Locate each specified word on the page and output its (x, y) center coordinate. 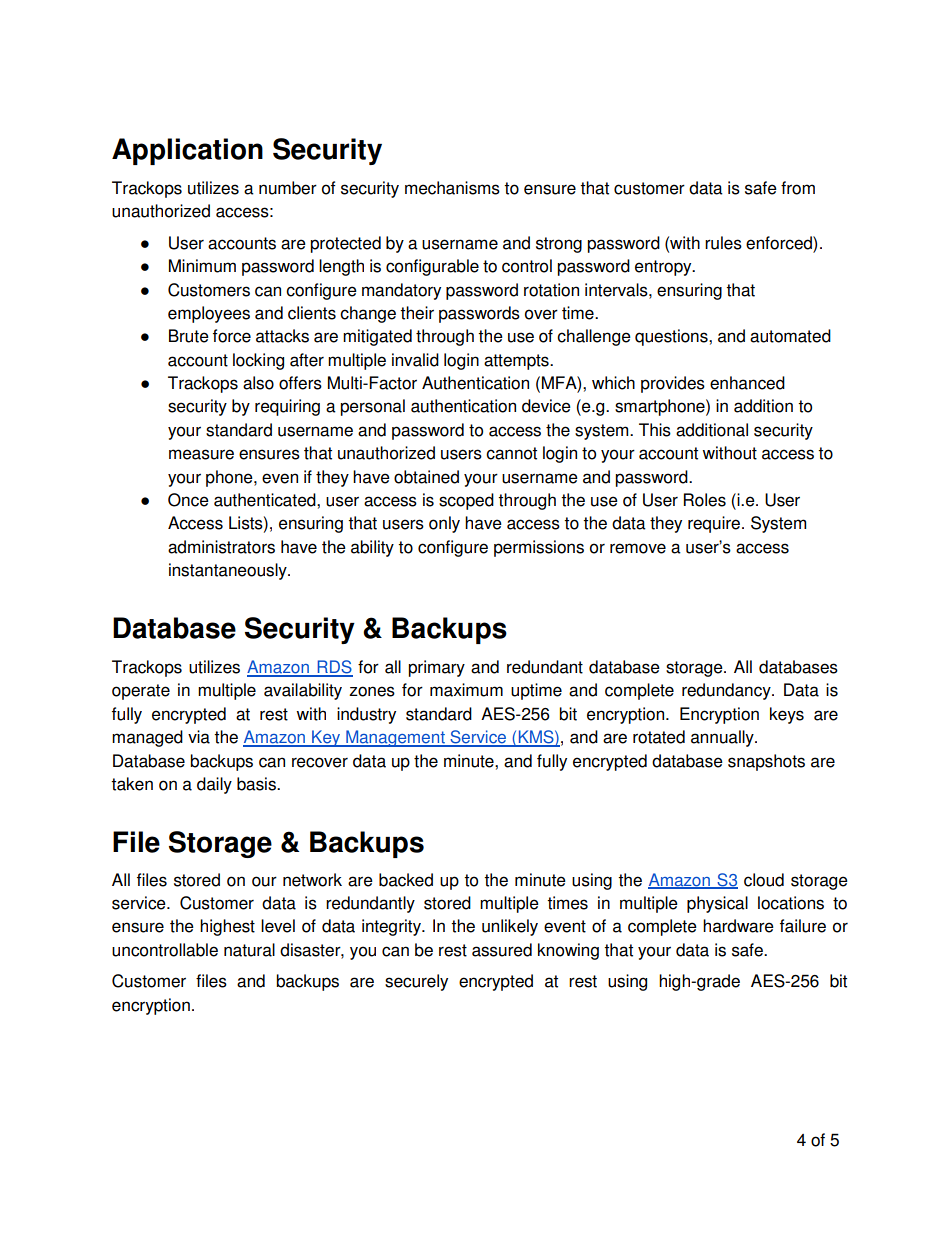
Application (187, 151)
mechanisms (452, 188)
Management (395, 738)
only (444, 524)
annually (723, 738)
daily (214, 785)
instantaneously (229, 571)
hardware (738, 926)
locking (258, 361)
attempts (517, 362)
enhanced (747, 383)
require (714, 524)
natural (249, 950)
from (798, 188)
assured (502, 950)
